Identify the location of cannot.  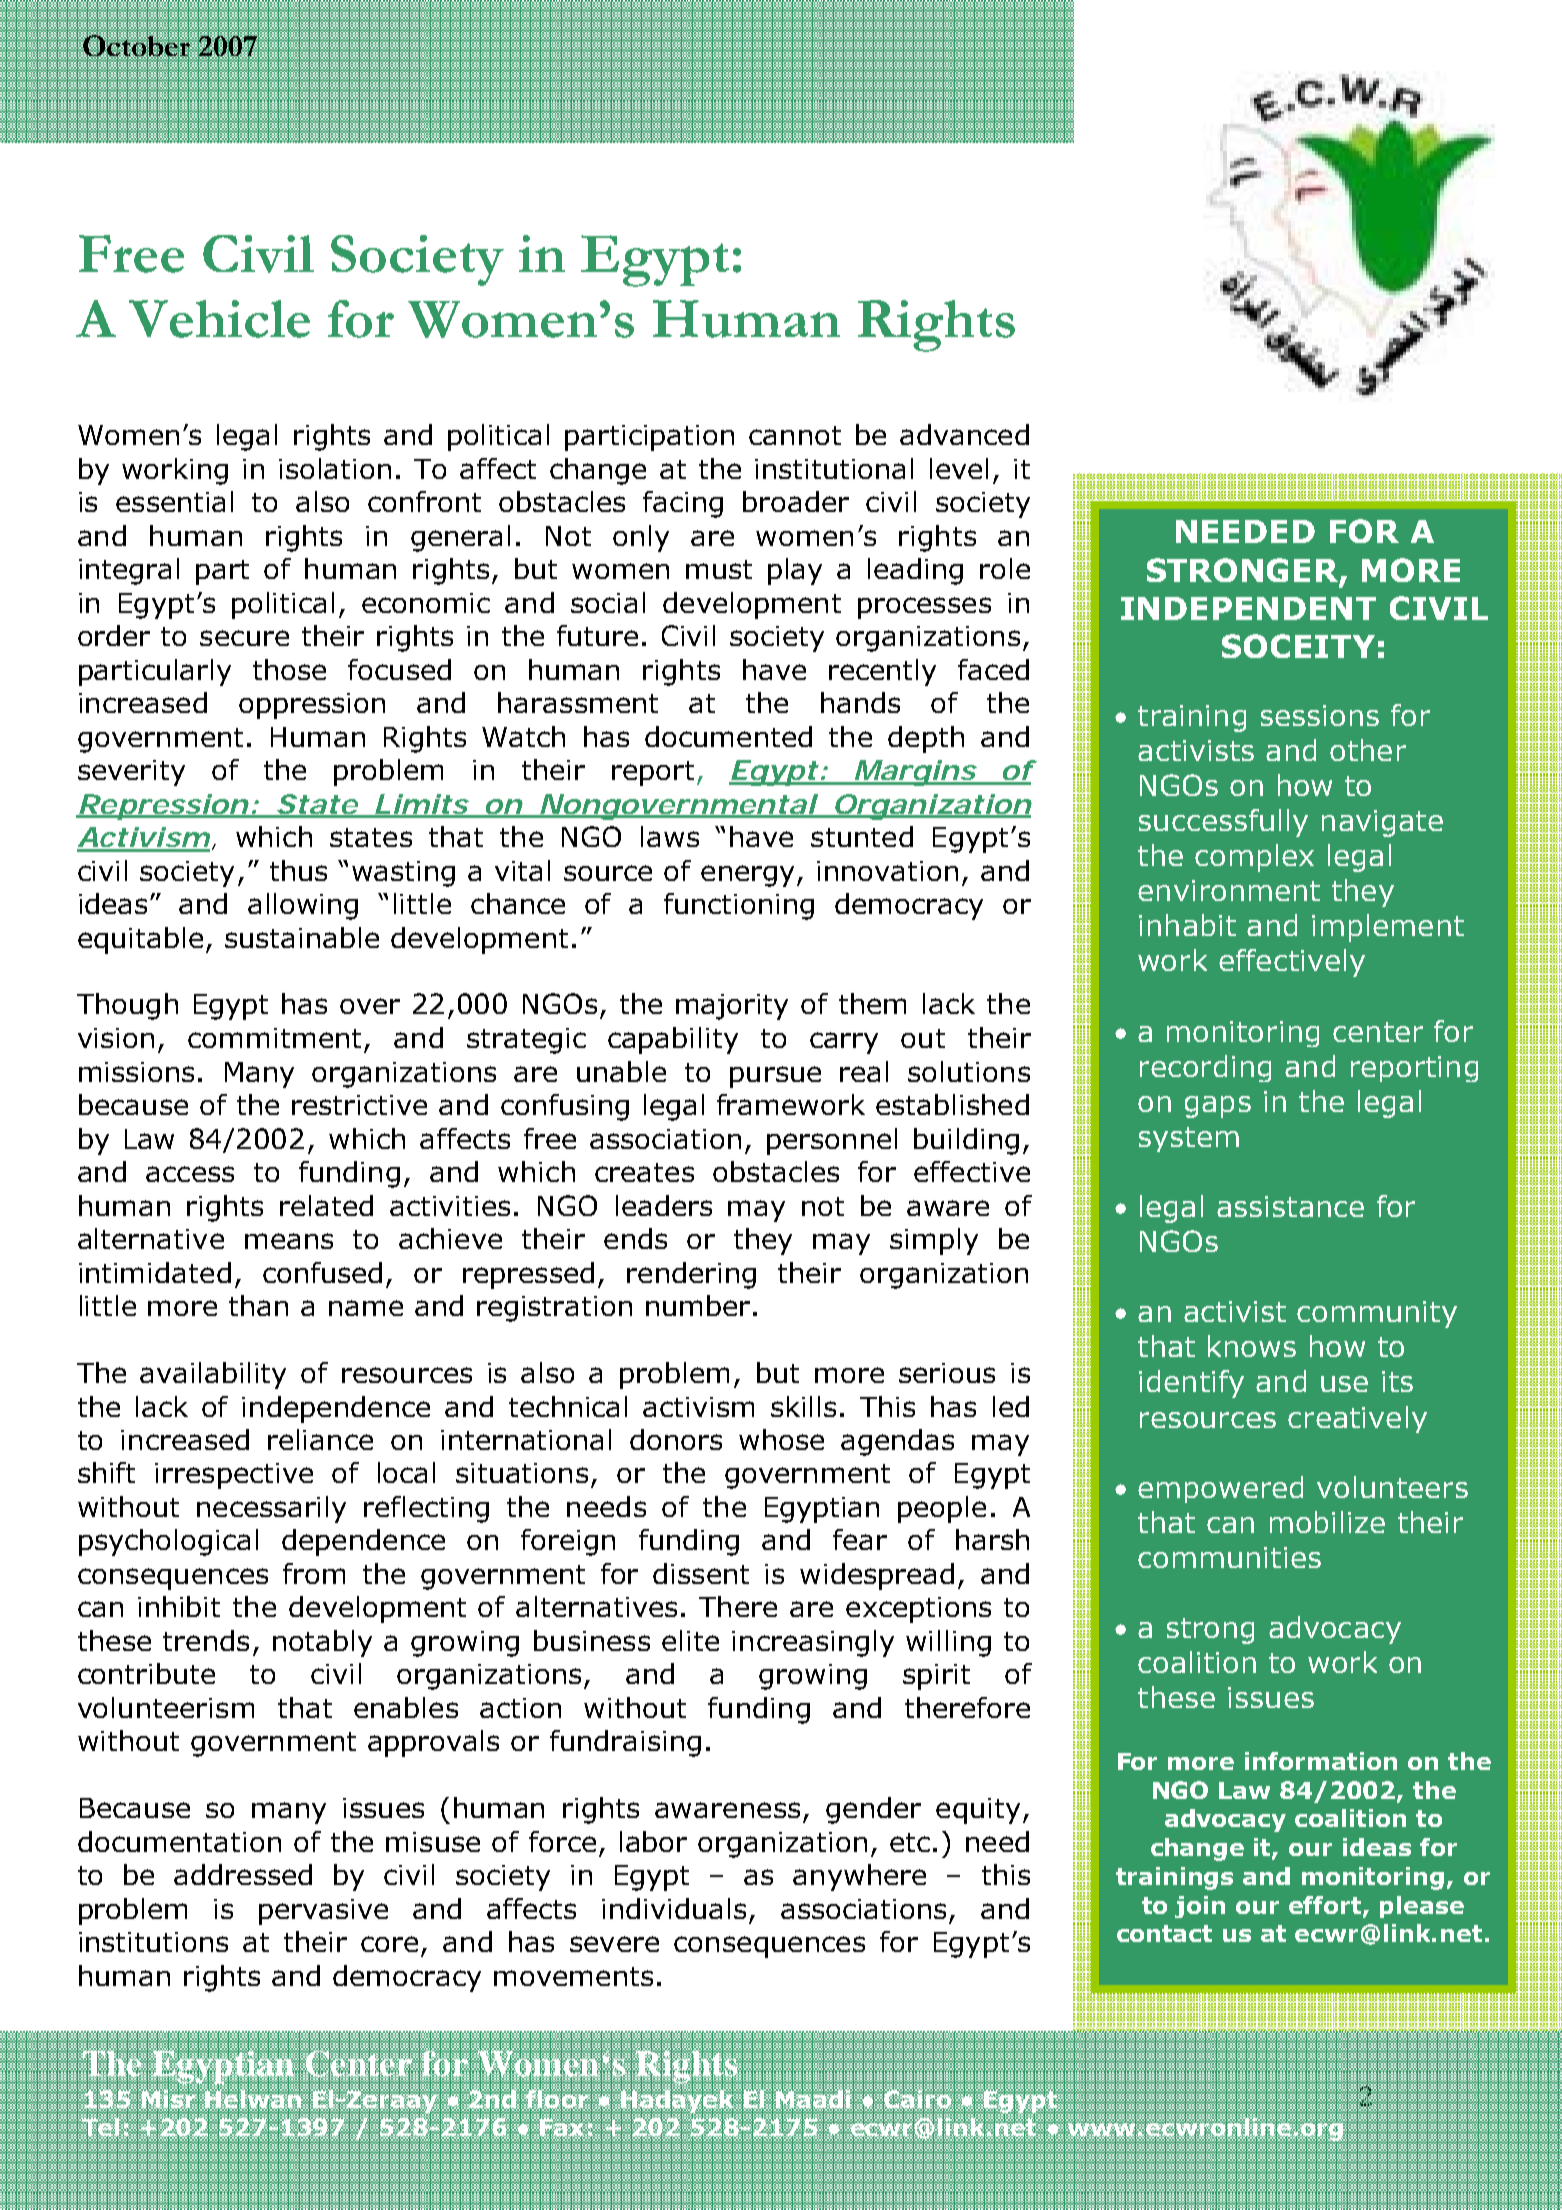
(795, 435).
